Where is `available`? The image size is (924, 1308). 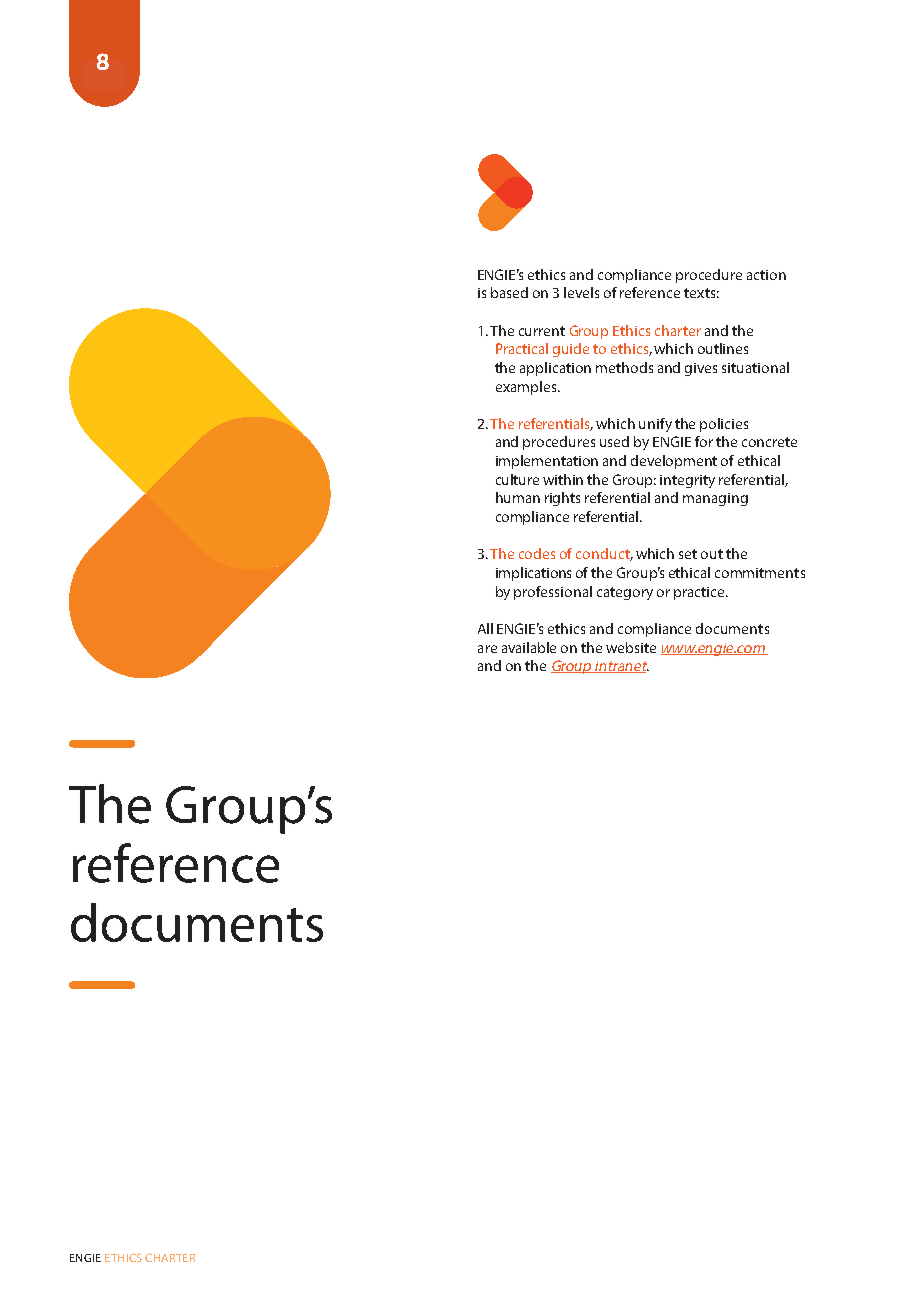
available is located at coordinates (529, 647).
